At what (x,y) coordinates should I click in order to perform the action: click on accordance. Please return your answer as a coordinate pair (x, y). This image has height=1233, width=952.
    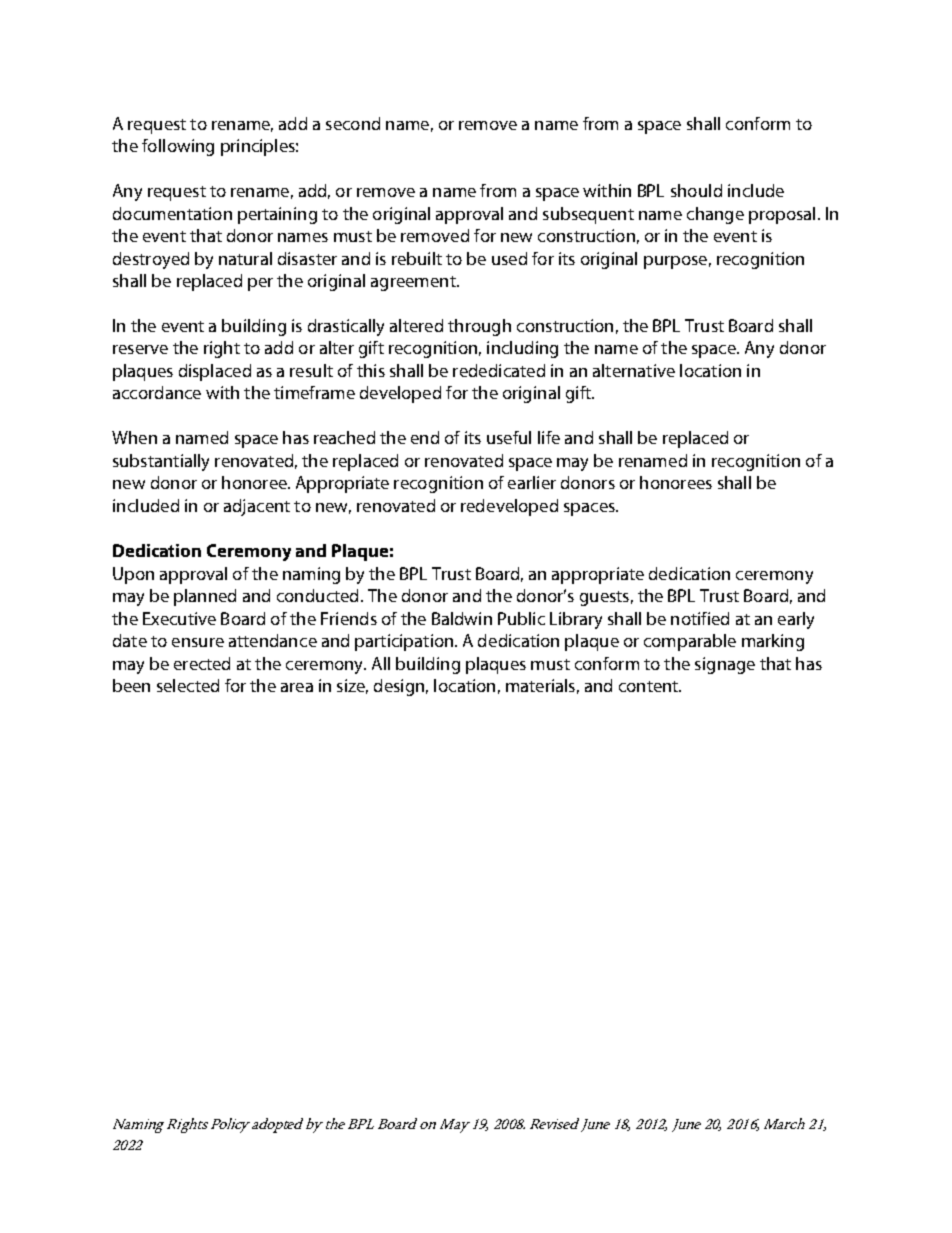
    Looking at the image, I should click on (157, 392).
